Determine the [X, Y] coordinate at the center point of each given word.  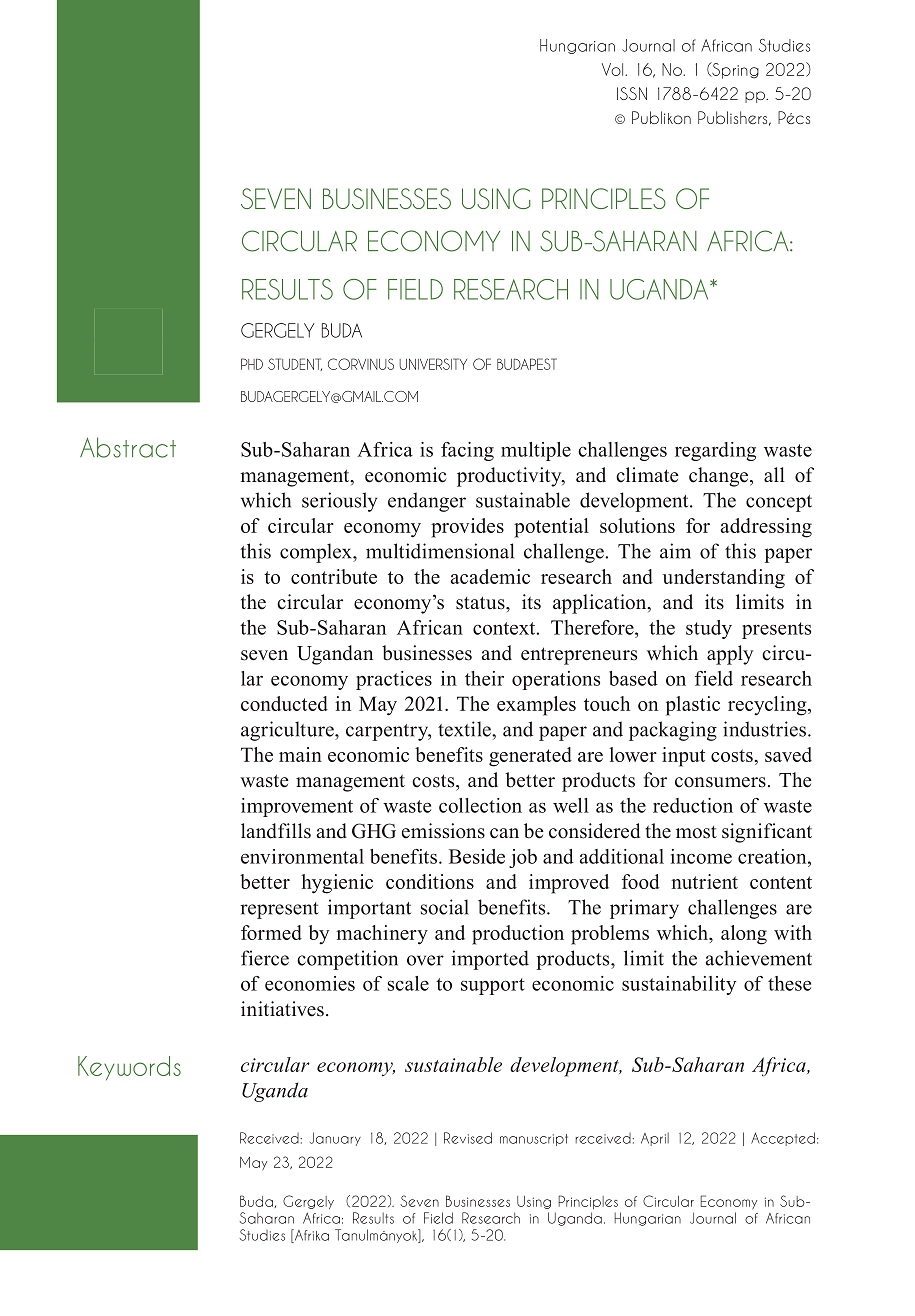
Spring [734, 70]
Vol [614, 69]
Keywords [129, 1068]
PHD [252, 364]
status [481, 603]
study [709, 629]
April [655, 1139]
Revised [468, 1138]
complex [317, 553]
